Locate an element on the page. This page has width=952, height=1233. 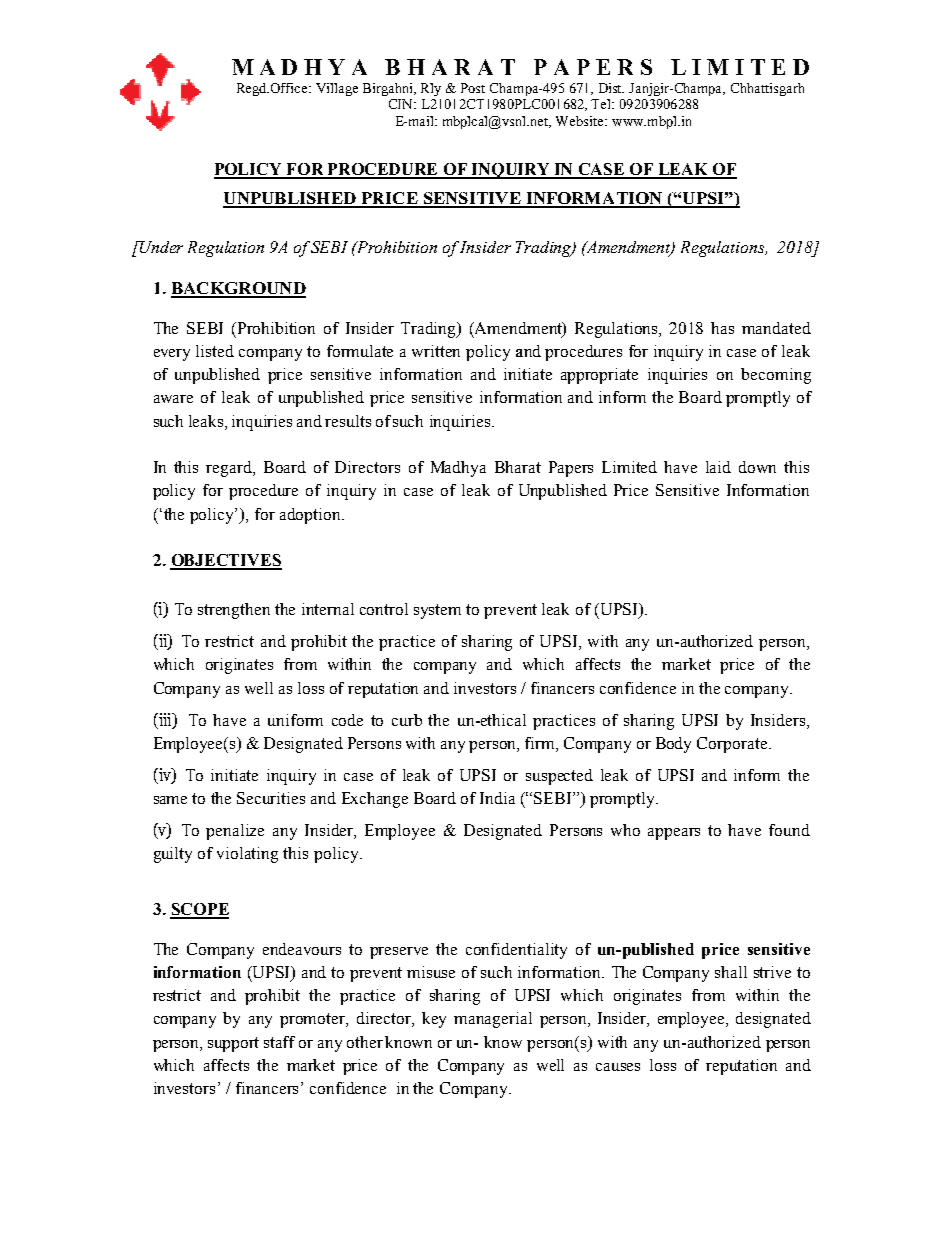
support is located at coordinates (233, 1044).
